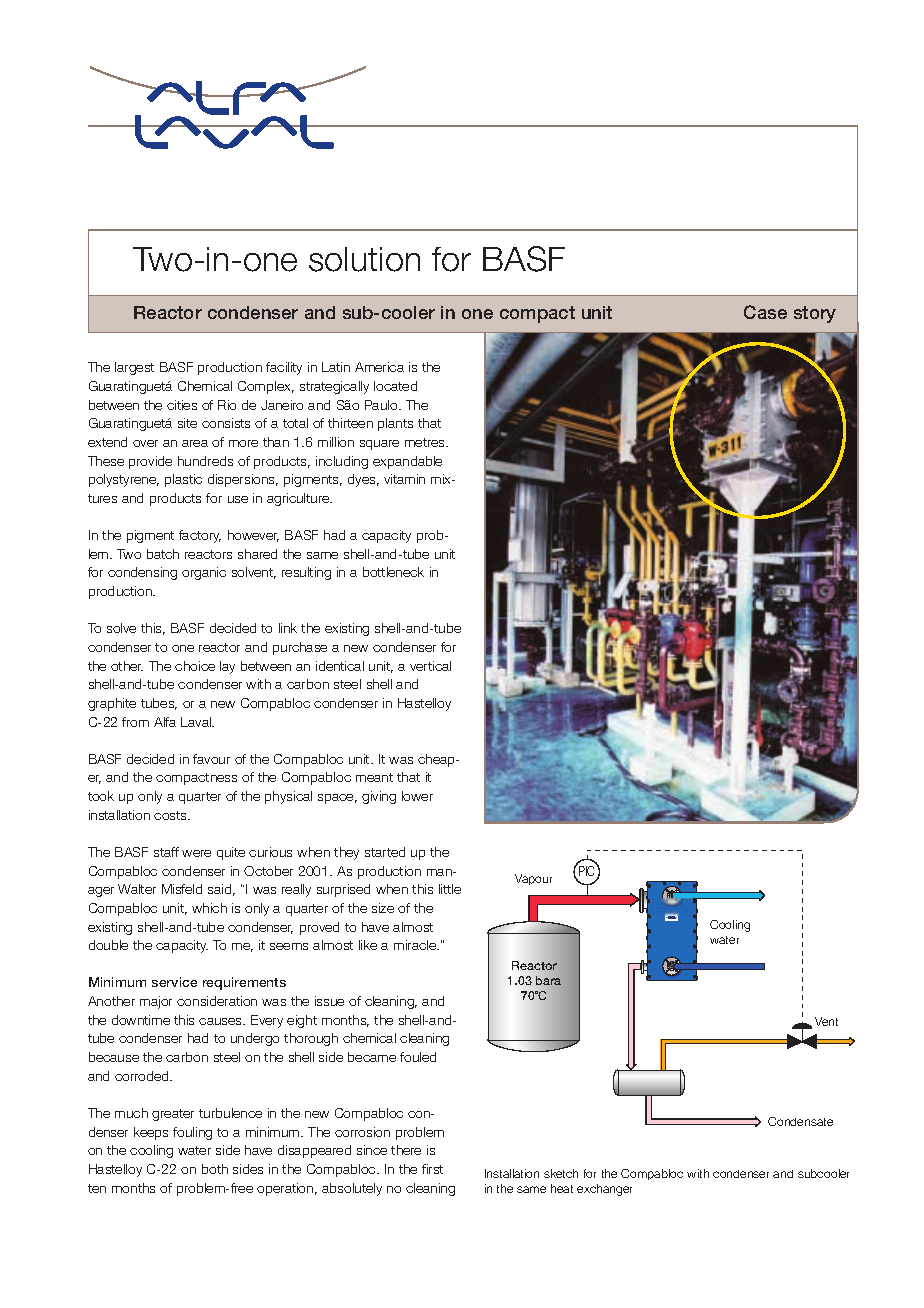  Describe the element at coordinates (404, 479) in the screenshot. I see `vitamin` at that location.
